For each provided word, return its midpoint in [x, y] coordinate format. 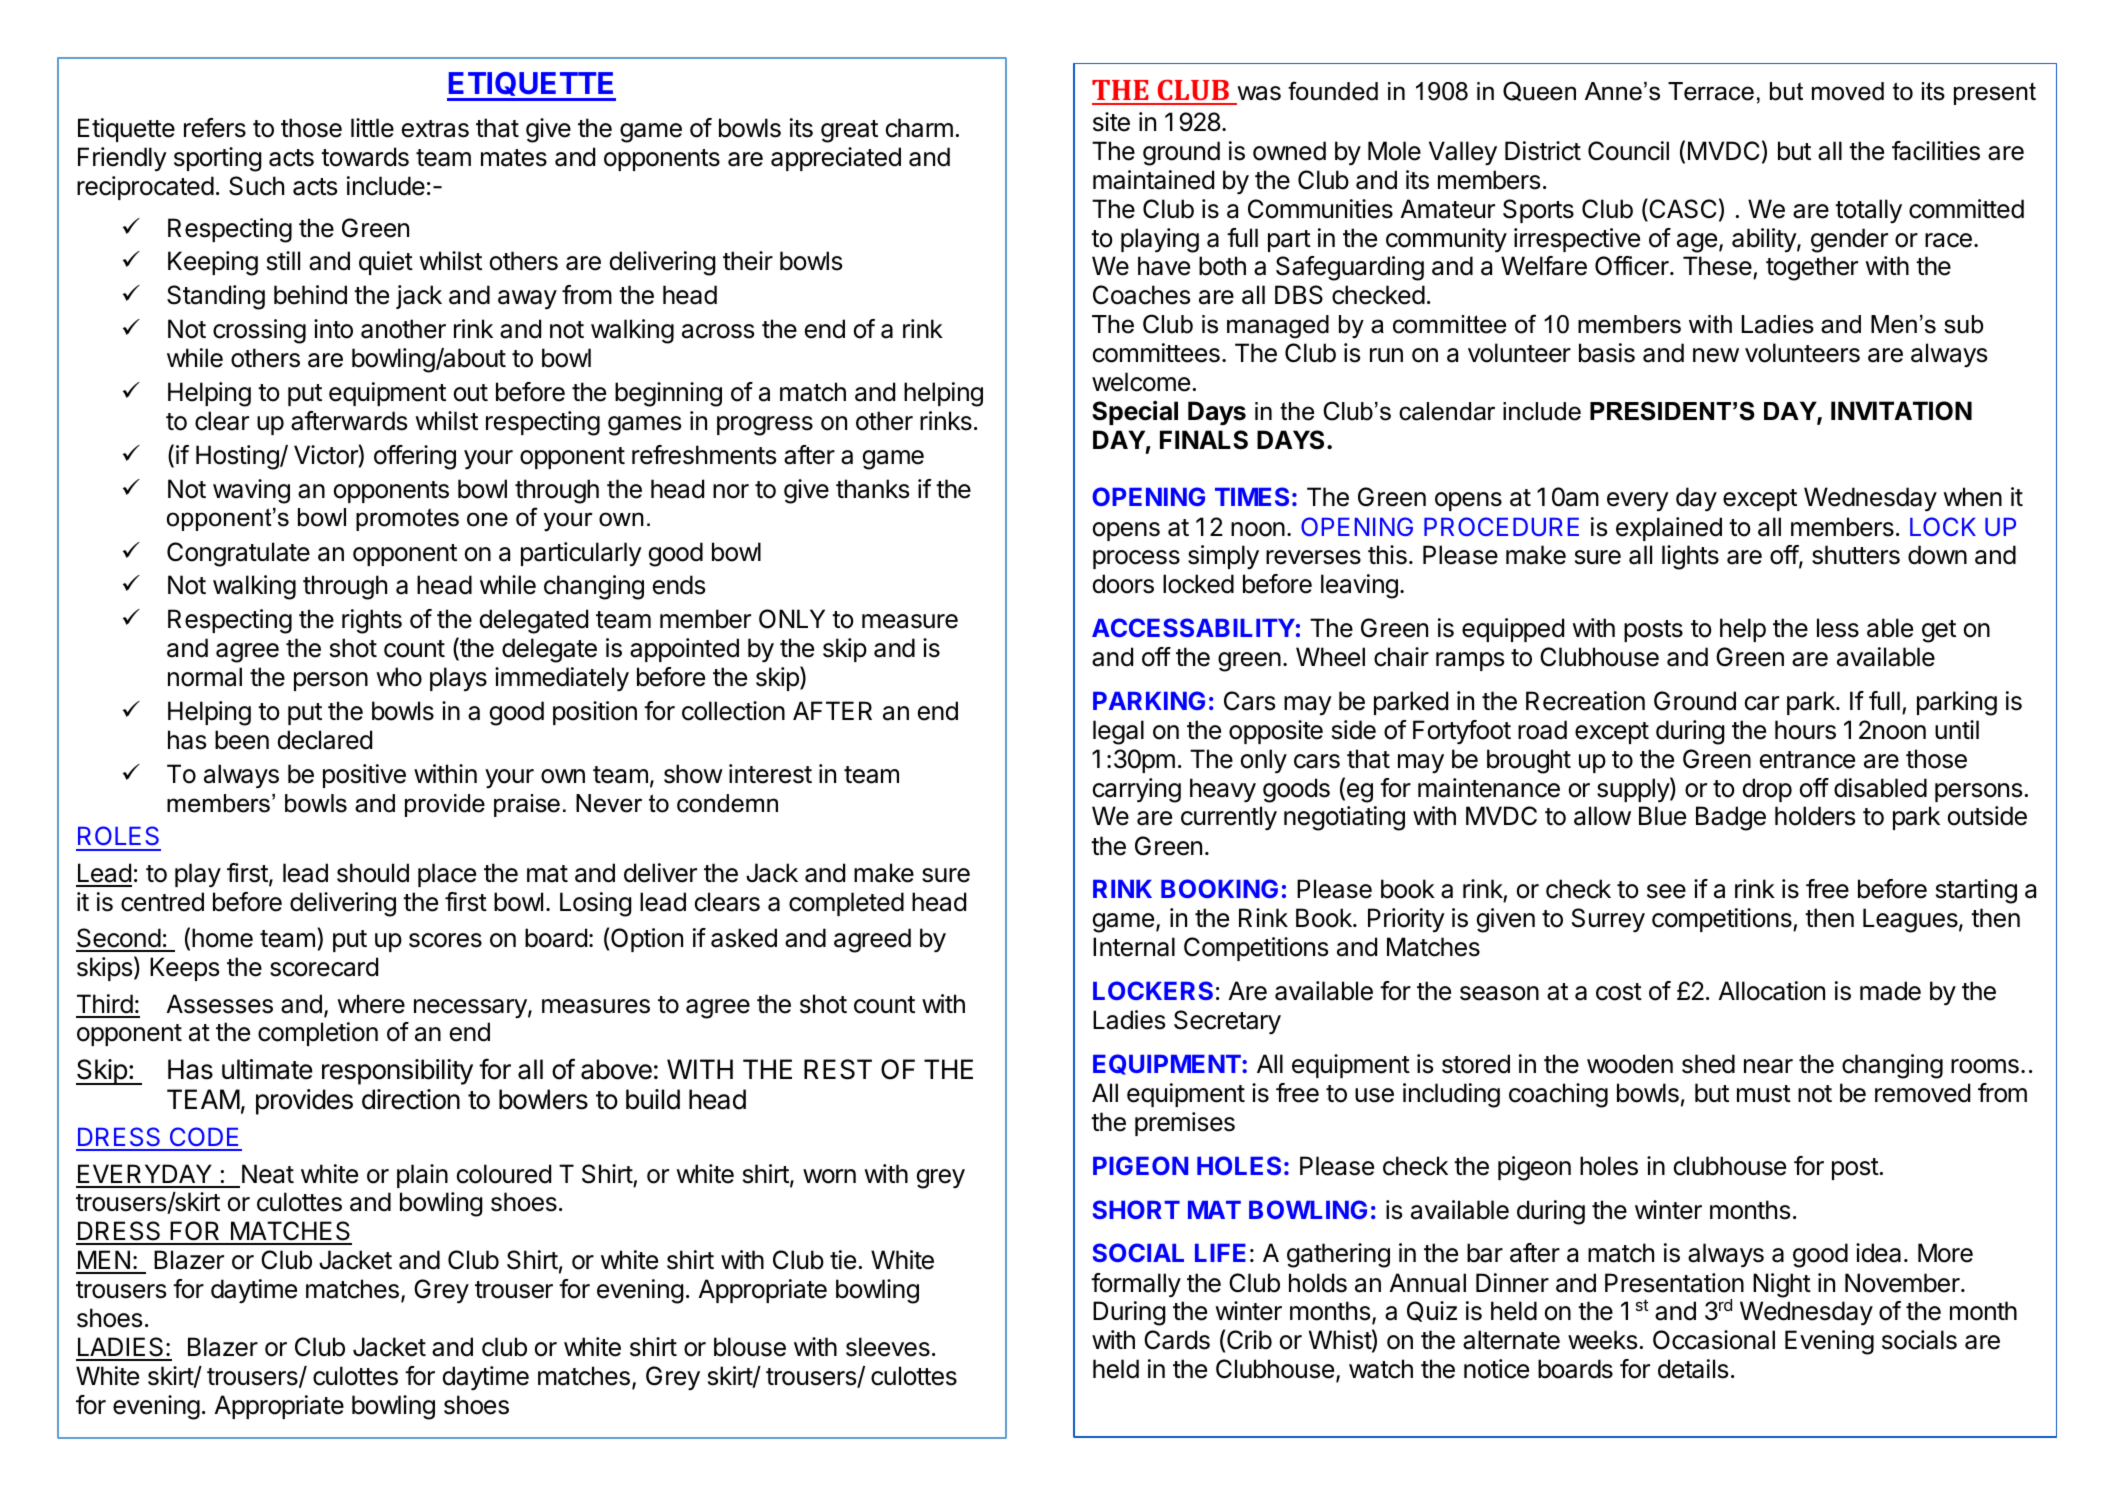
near [1768, 1066]
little [372, 128]
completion [318, 1034]
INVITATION [1901, 411]
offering [415, 457]
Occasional [1714, 1340]
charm [919, 128]
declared [325, 740]
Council [1628, 151]
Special [1135, 412]
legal [1118, 732]
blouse [750, 1347]
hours [1805, 730]
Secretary [1227, 1022]
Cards [1177, 1340]
